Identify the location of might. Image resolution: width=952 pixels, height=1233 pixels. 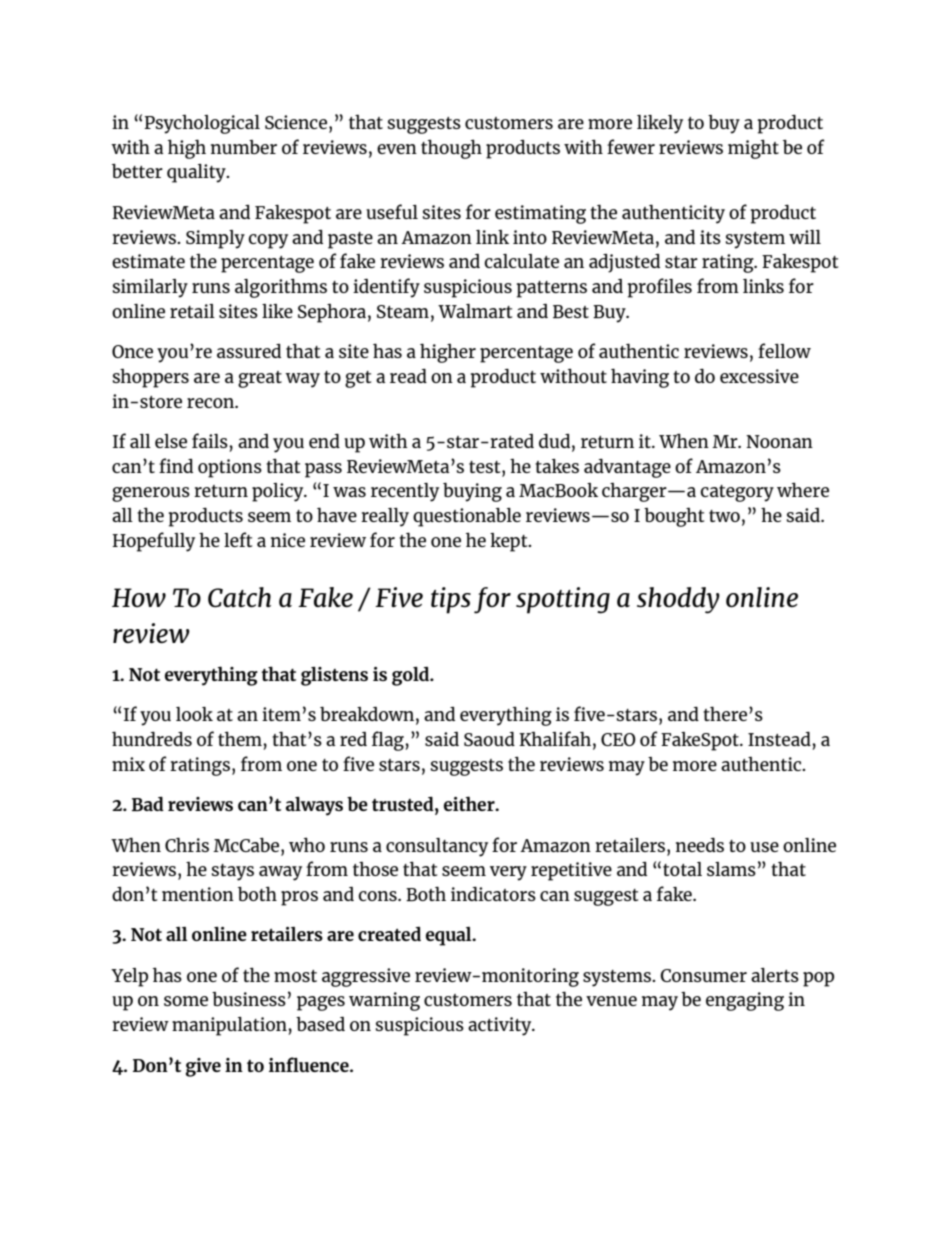
(753, 149).
